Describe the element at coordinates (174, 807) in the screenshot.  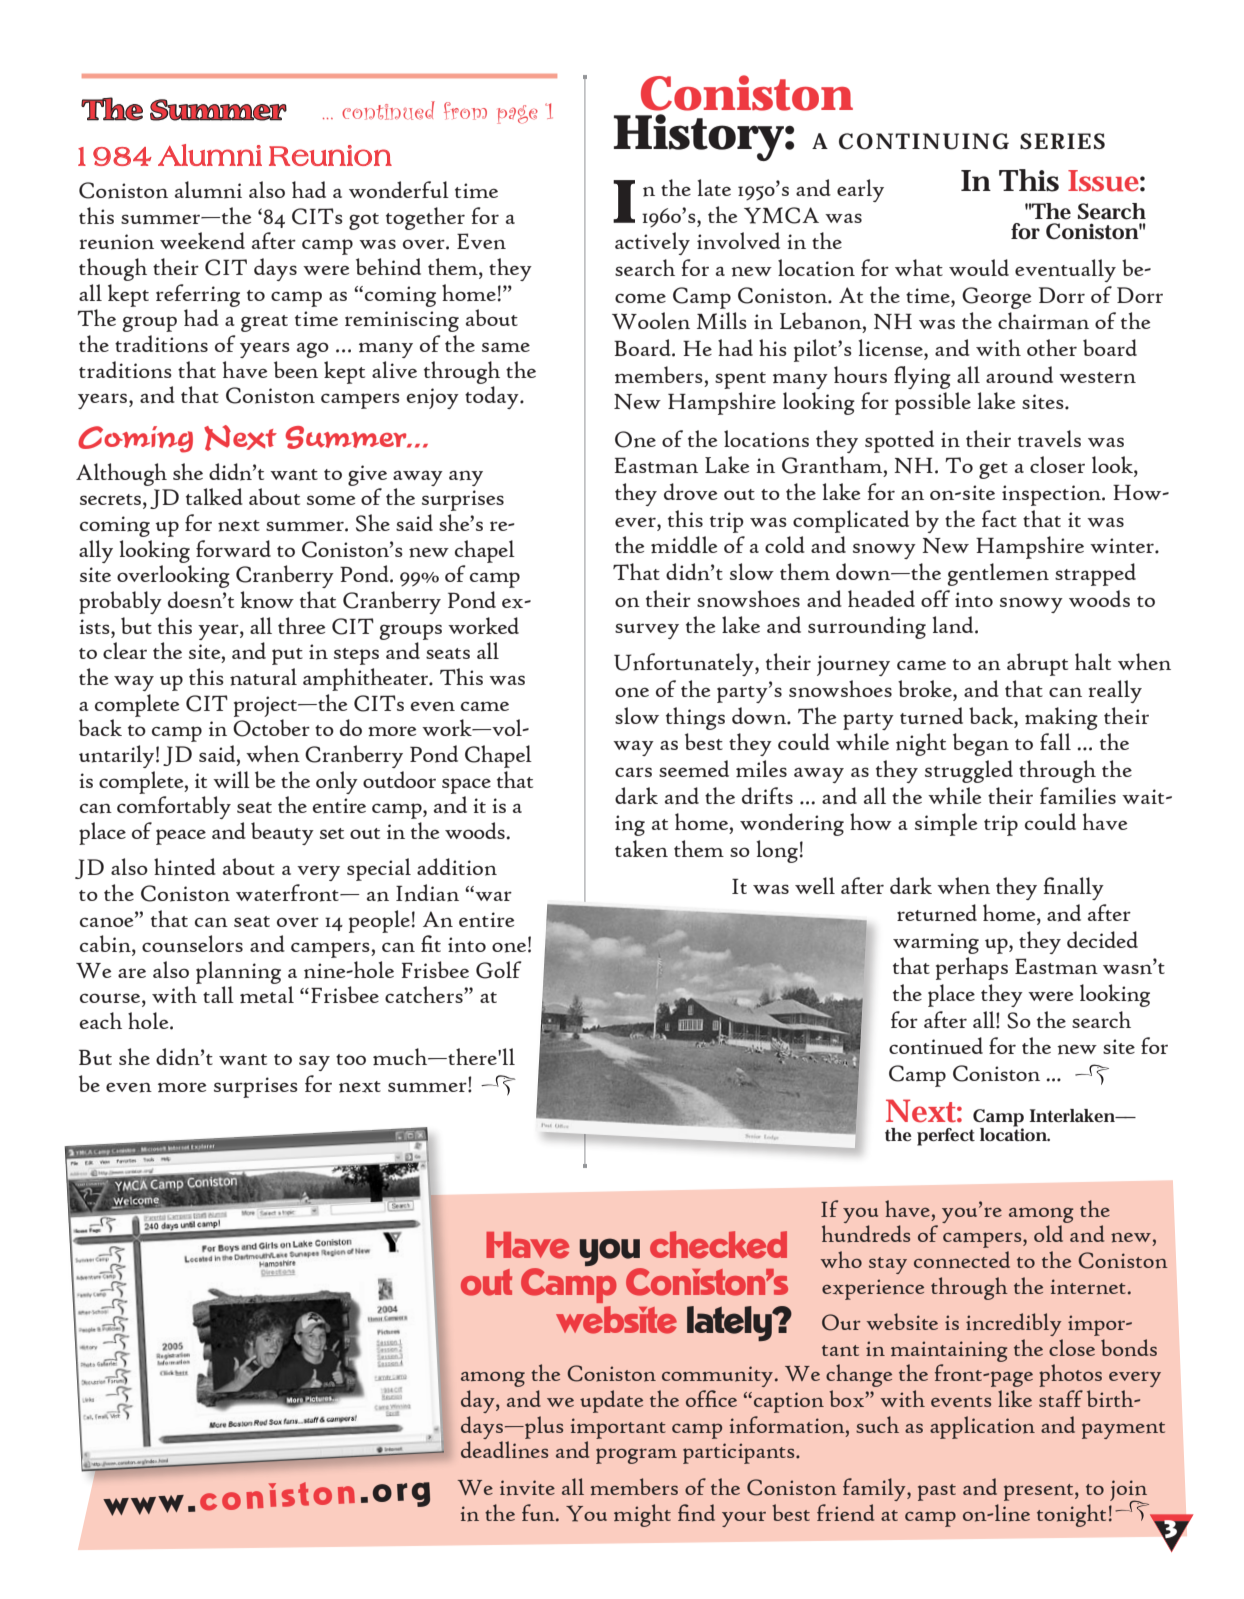
I see `comfortably` at that location.
